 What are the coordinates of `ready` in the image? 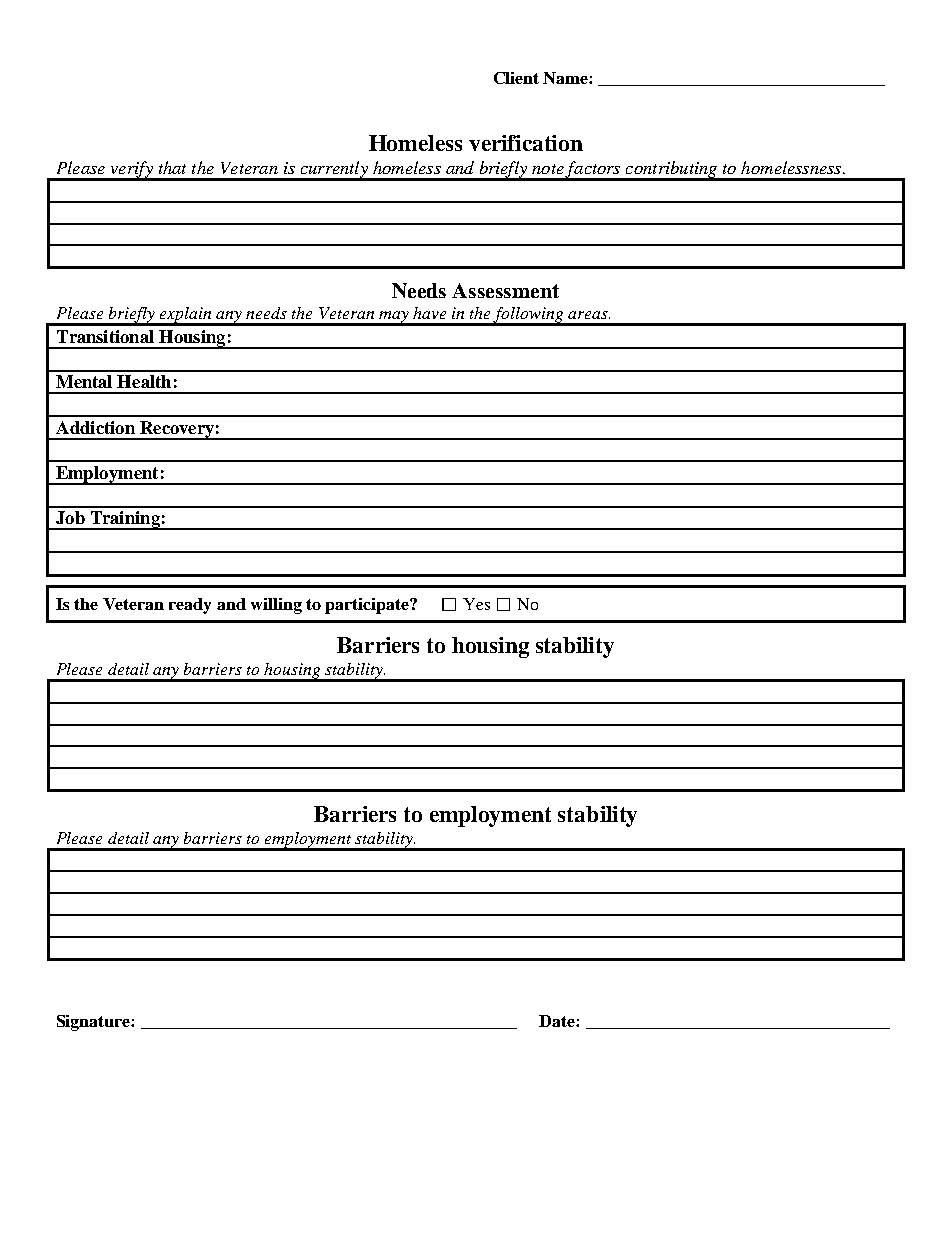 It's located at (190, 606).
